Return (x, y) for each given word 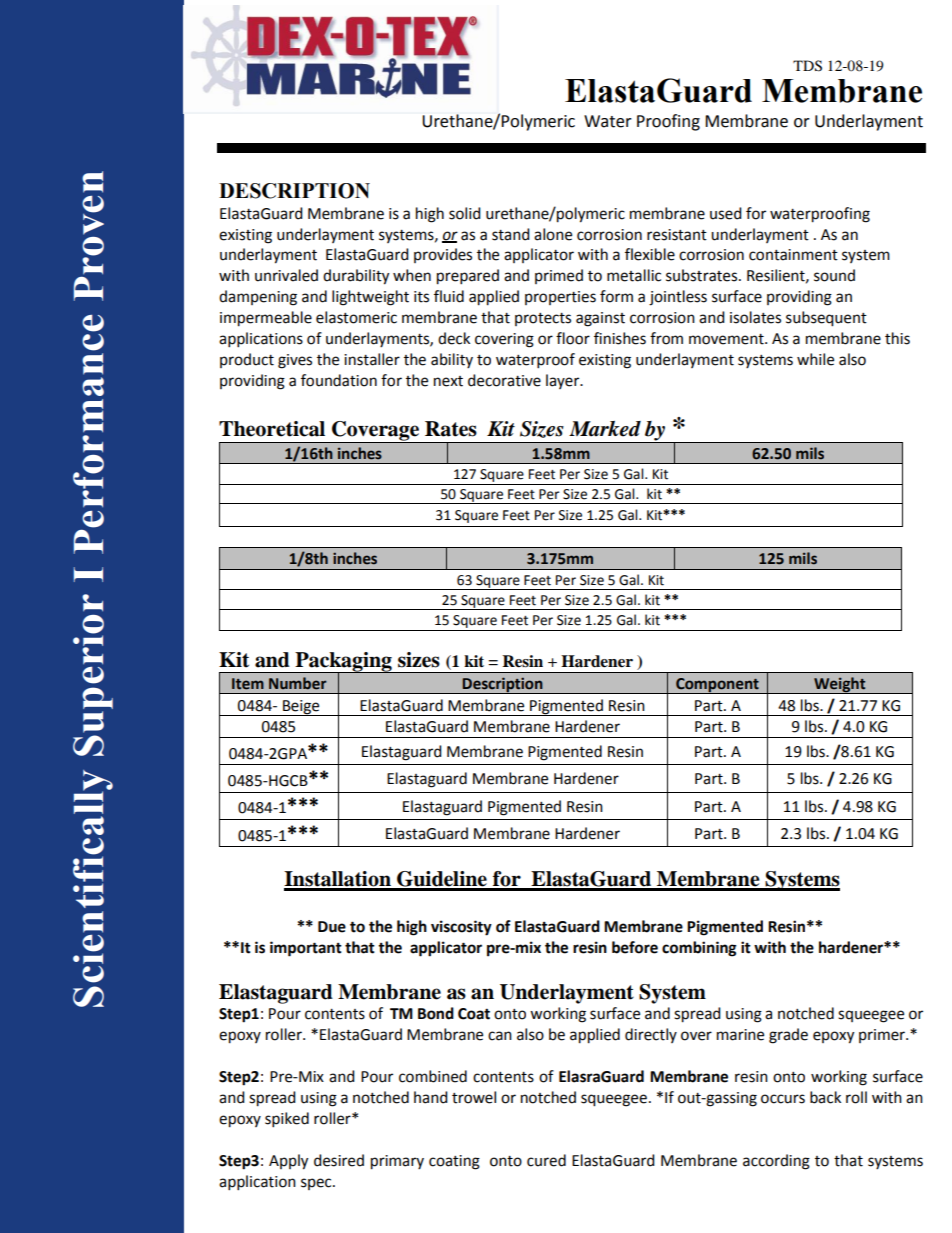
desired (339, 1160)
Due (332, 927)
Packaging (343, 663)
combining (699, 949)
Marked (605, 429)
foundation (339, 380)
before (635, 947)
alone (553, 234)
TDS (807, 66)
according (776, 1162)
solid (465, 213)
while (815, 359)
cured (546, 1160)
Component (717, 686)
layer (564, 381)
